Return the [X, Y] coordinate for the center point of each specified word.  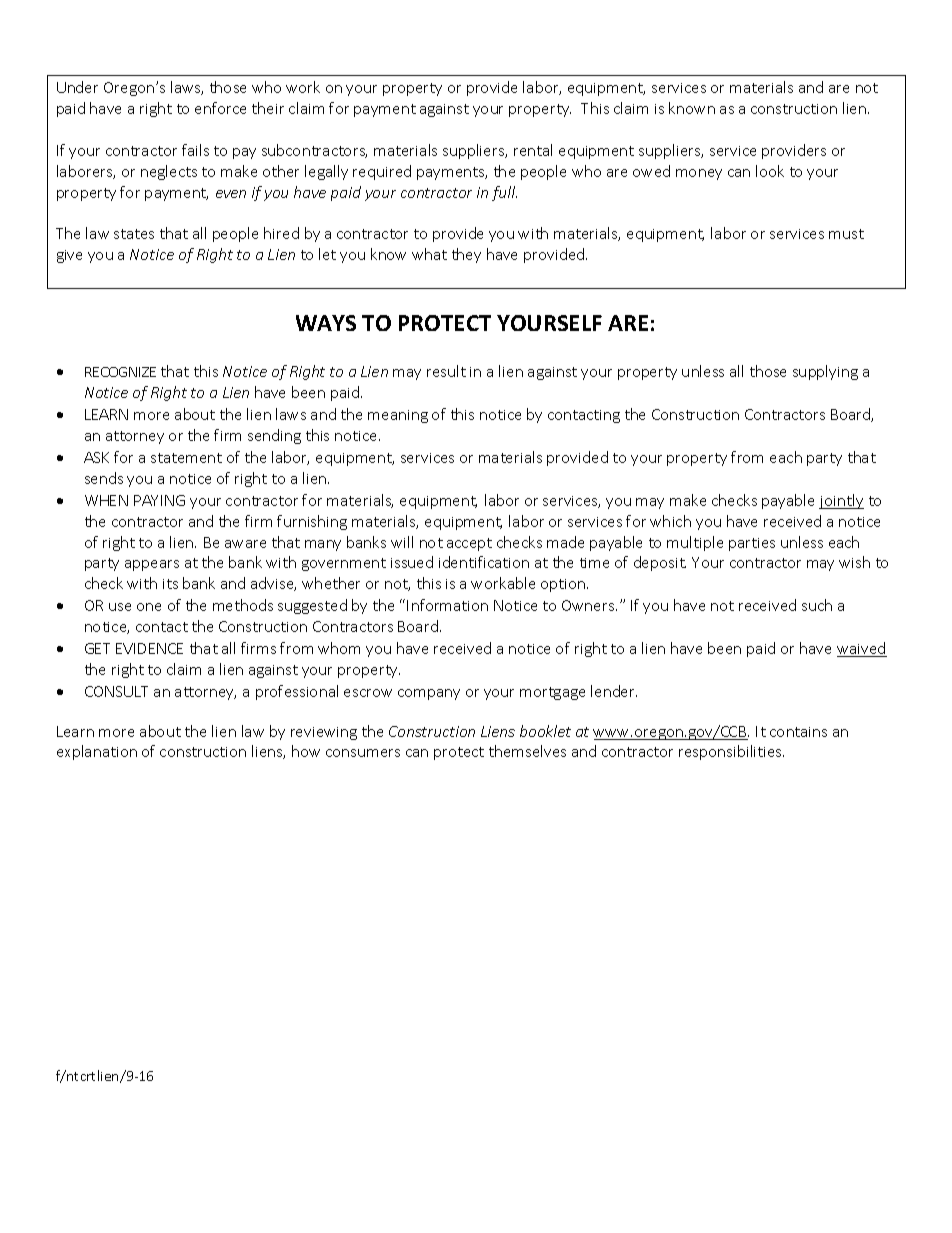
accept [469, 544]
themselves [527, 751]
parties [752, 544]
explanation [97, 752]
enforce [220, 108]
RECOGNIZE [120, 372]
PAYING [159, 500]
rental [533, 150]
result [446, 371]
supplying [825, 372]
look [770, 171]
